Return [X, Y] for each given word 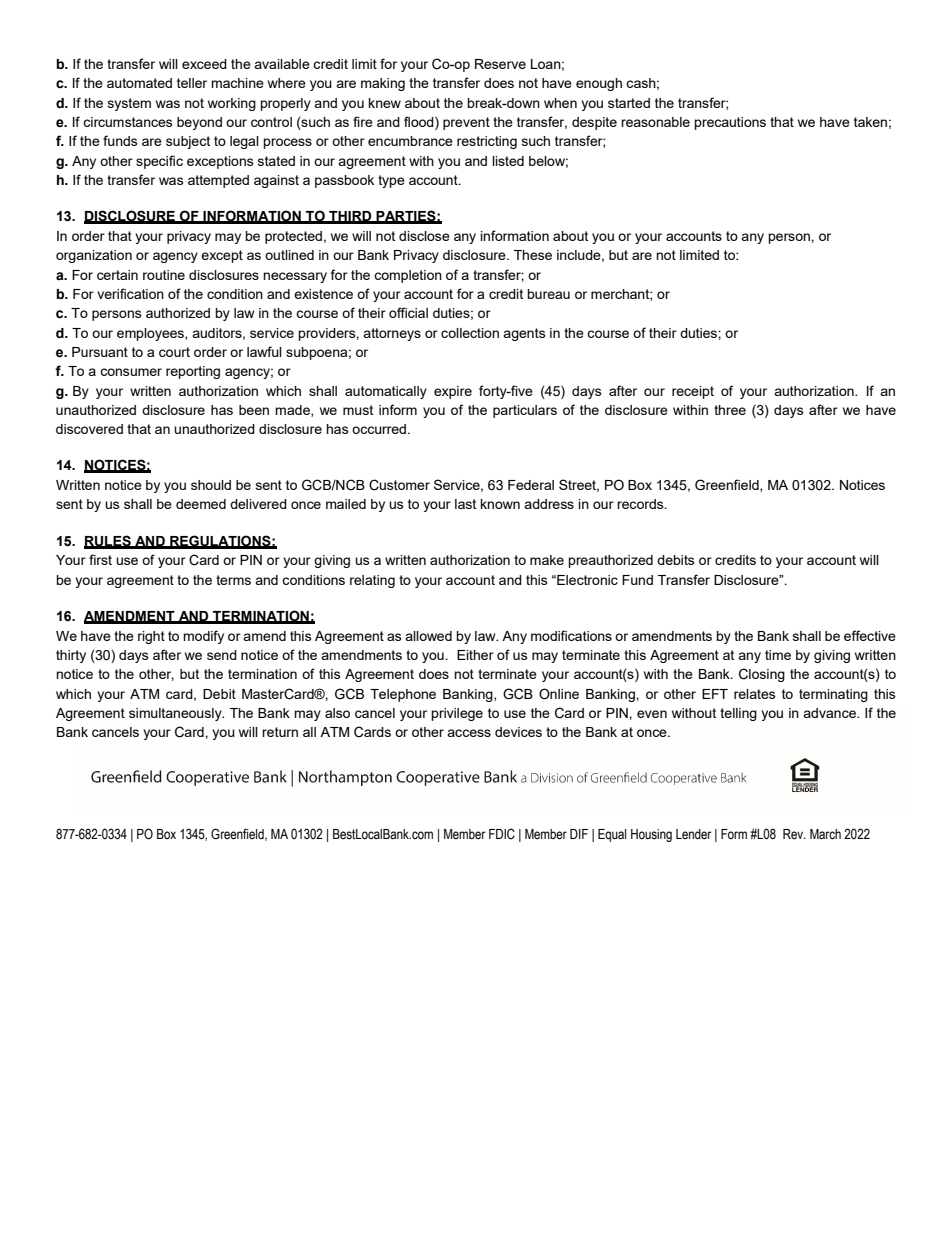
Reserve [500, 64]
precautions [730, 123]
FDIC [502, 833]
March [825, 834]
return [280, 732]
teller [192, 83]
